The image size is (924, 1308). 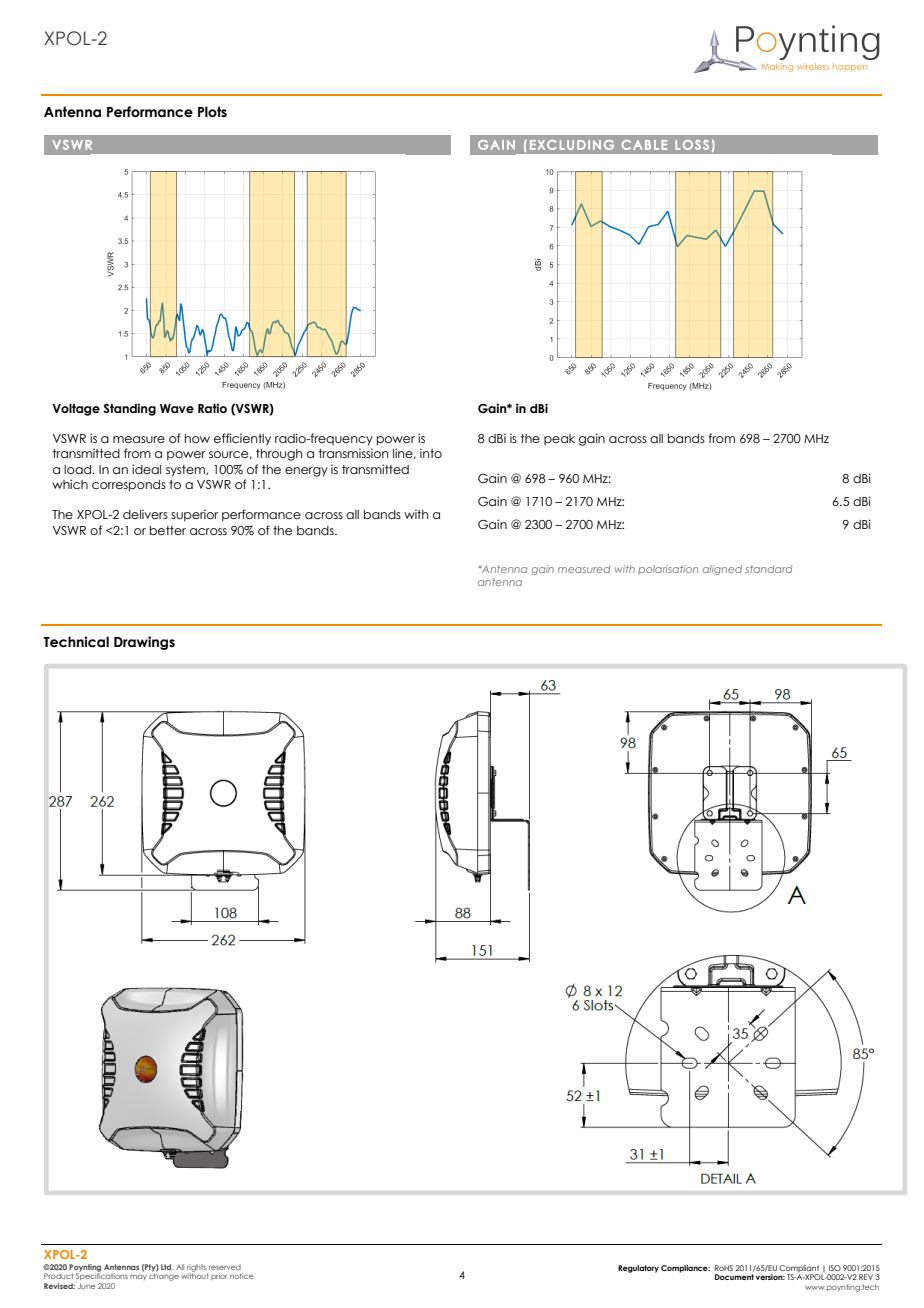 What do you see at coordinates (144, 643) in the screenshot?
I see `Drawings` at bounding box center [144, 643].
